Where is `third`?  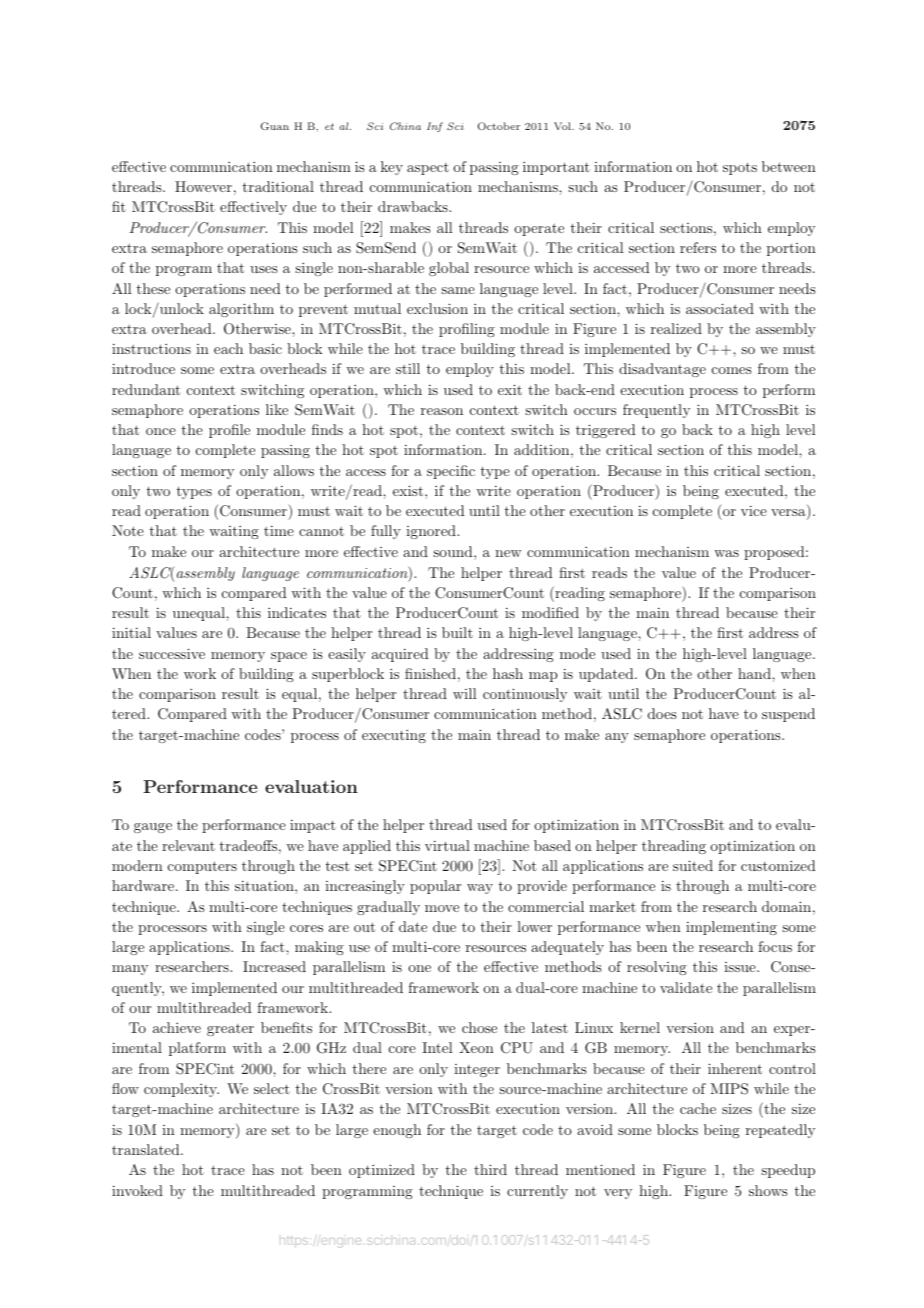
third is located at coordinates (490, 1169).
